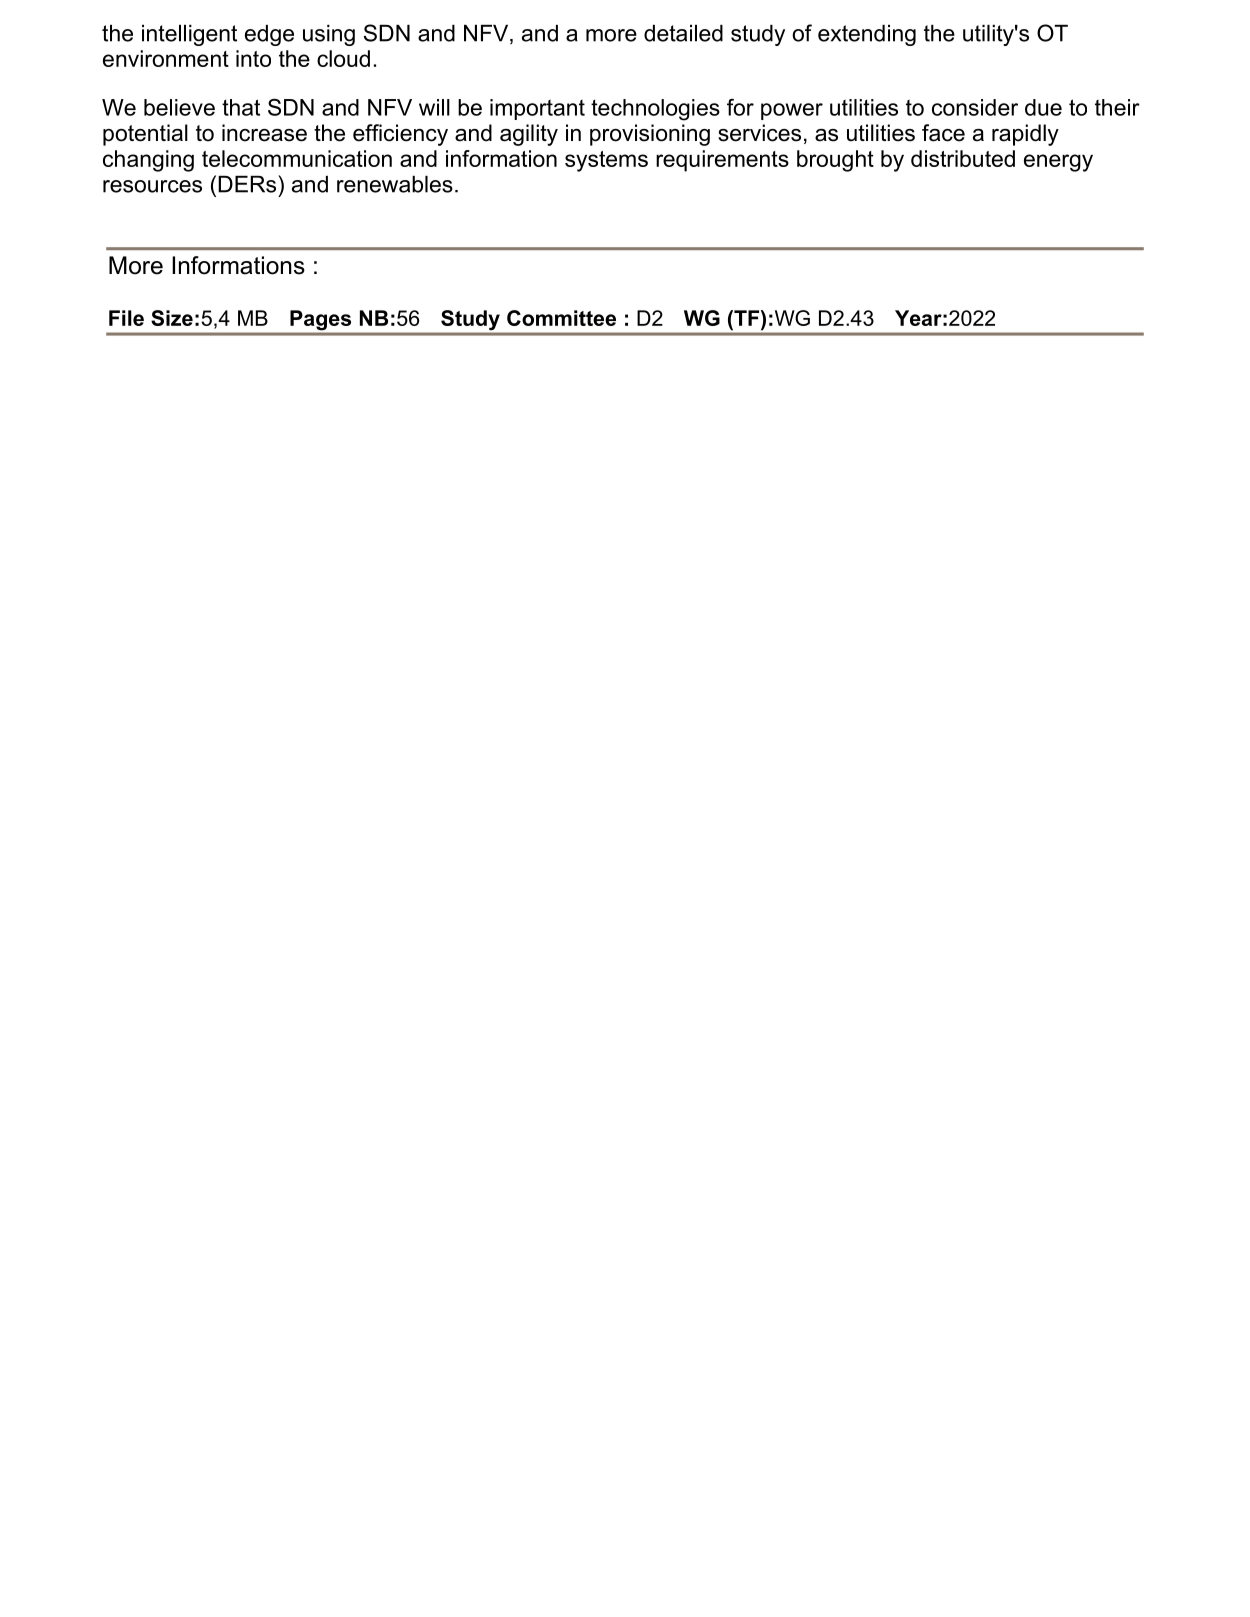  Describe the element at coordinates (975, 107) in the image. I see `consider` at that location.
